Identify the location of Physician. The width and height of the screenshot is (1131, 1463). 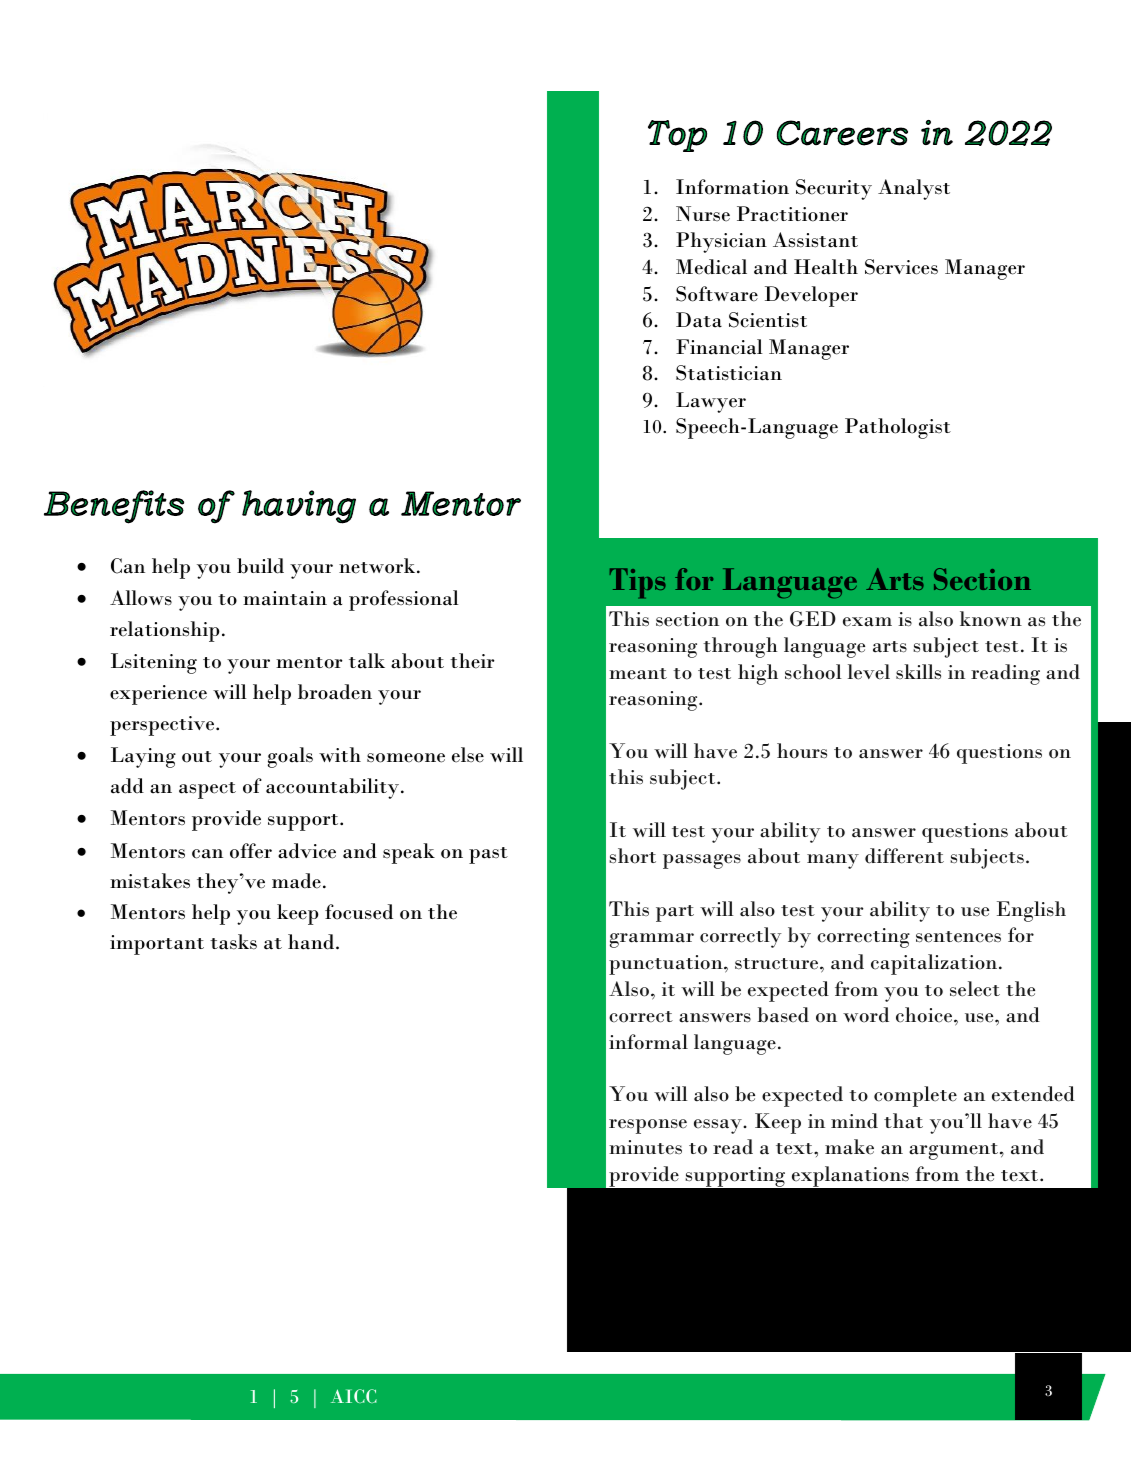
(721, 242).
